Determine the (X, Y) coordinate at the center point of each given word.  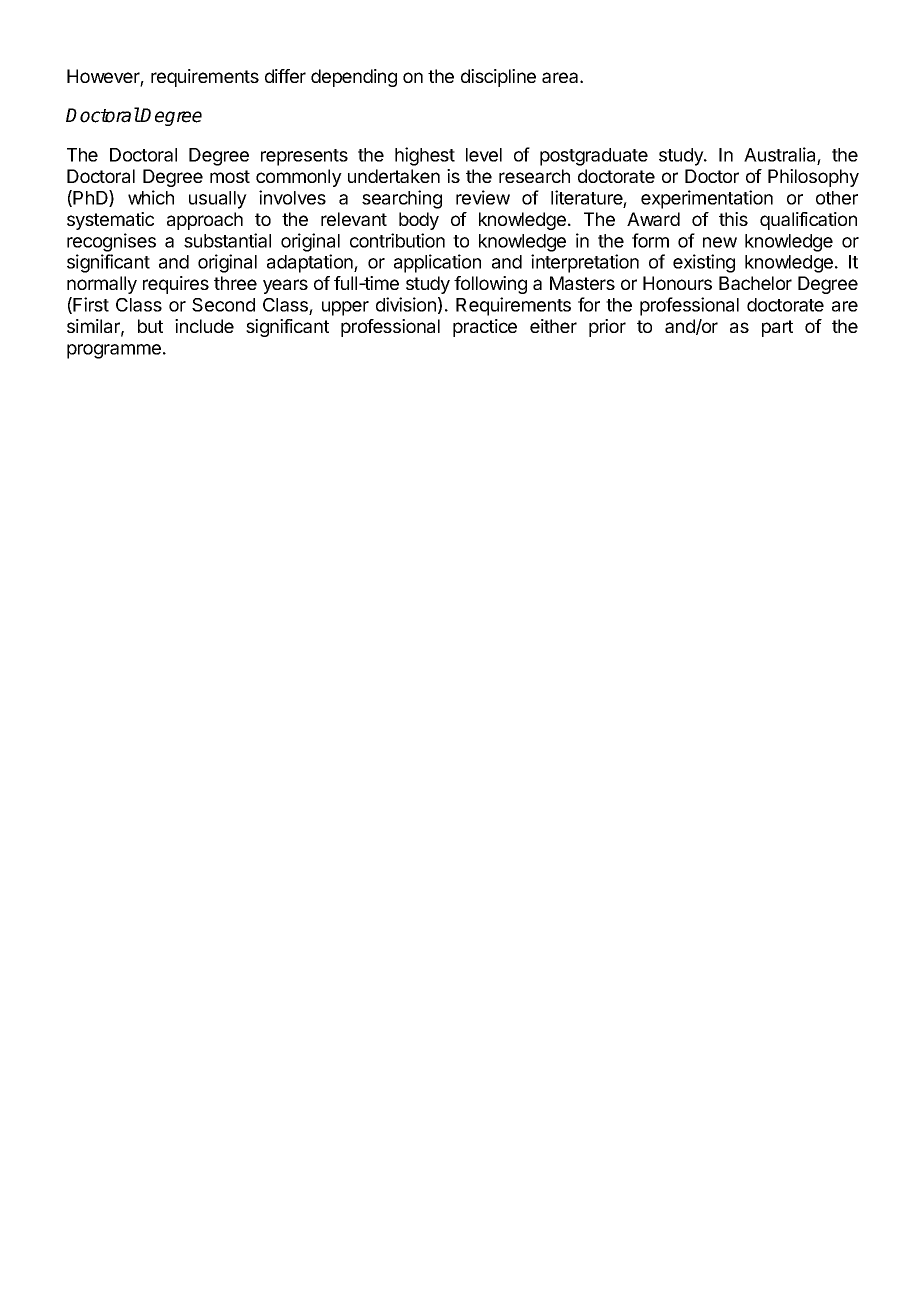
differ (285, 76)
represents (304, 157)
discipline (498, 78)
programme (114, 351)
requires (176, 285)
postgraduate (594, 157)
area (561, 77)
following (490, 285)
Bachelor (755, 283)
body (419, 221)
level (484, 155)
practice (485, 328)
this (733, 219)
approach (205, 221)
